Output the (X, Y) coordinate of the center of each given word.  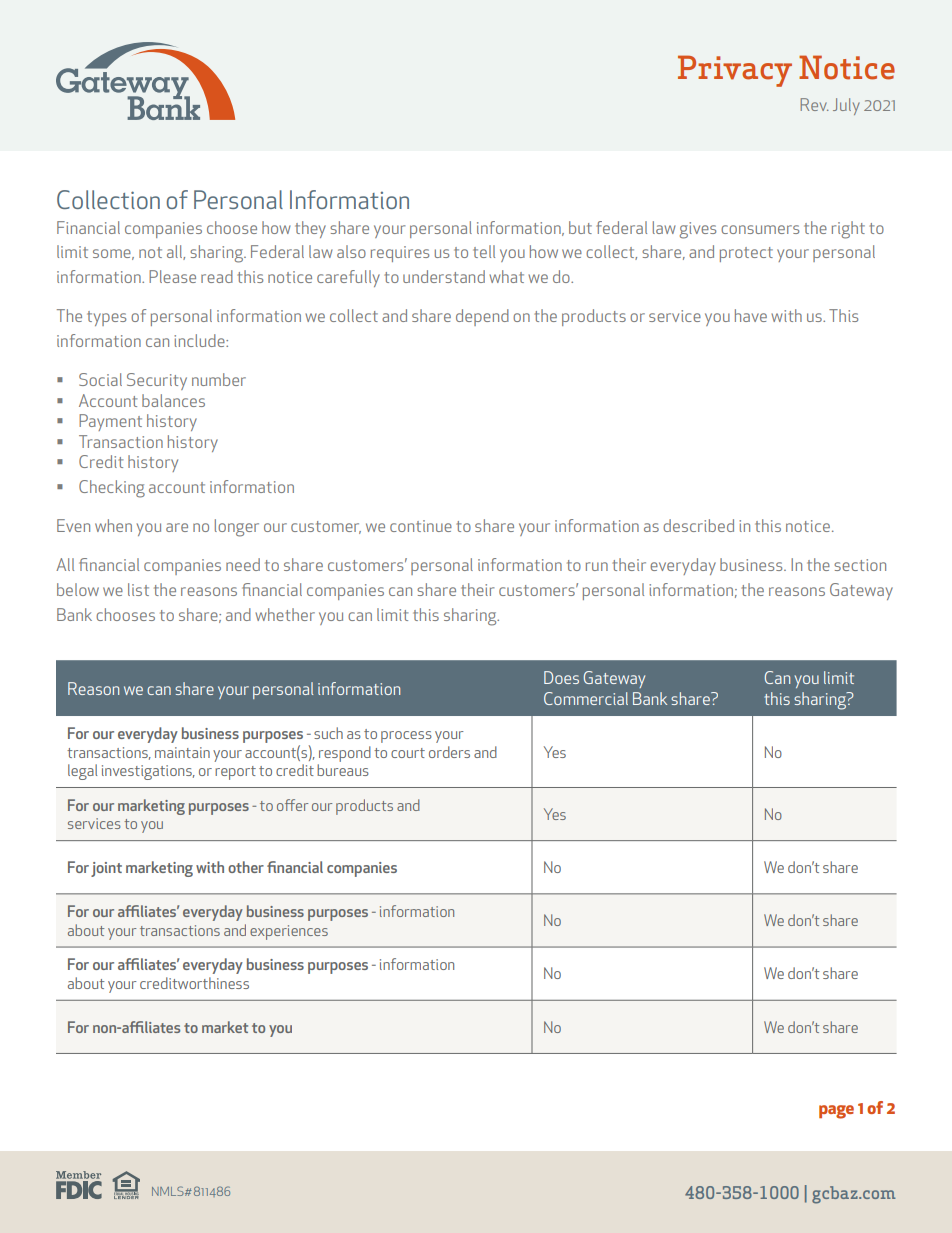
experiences (289, 932)
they (310, 229)
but (580, 227)
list (138, 589)
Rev (814, 104)
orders (449, 752)
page (836, 1112)
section (860, 565)
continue (421, 526)
